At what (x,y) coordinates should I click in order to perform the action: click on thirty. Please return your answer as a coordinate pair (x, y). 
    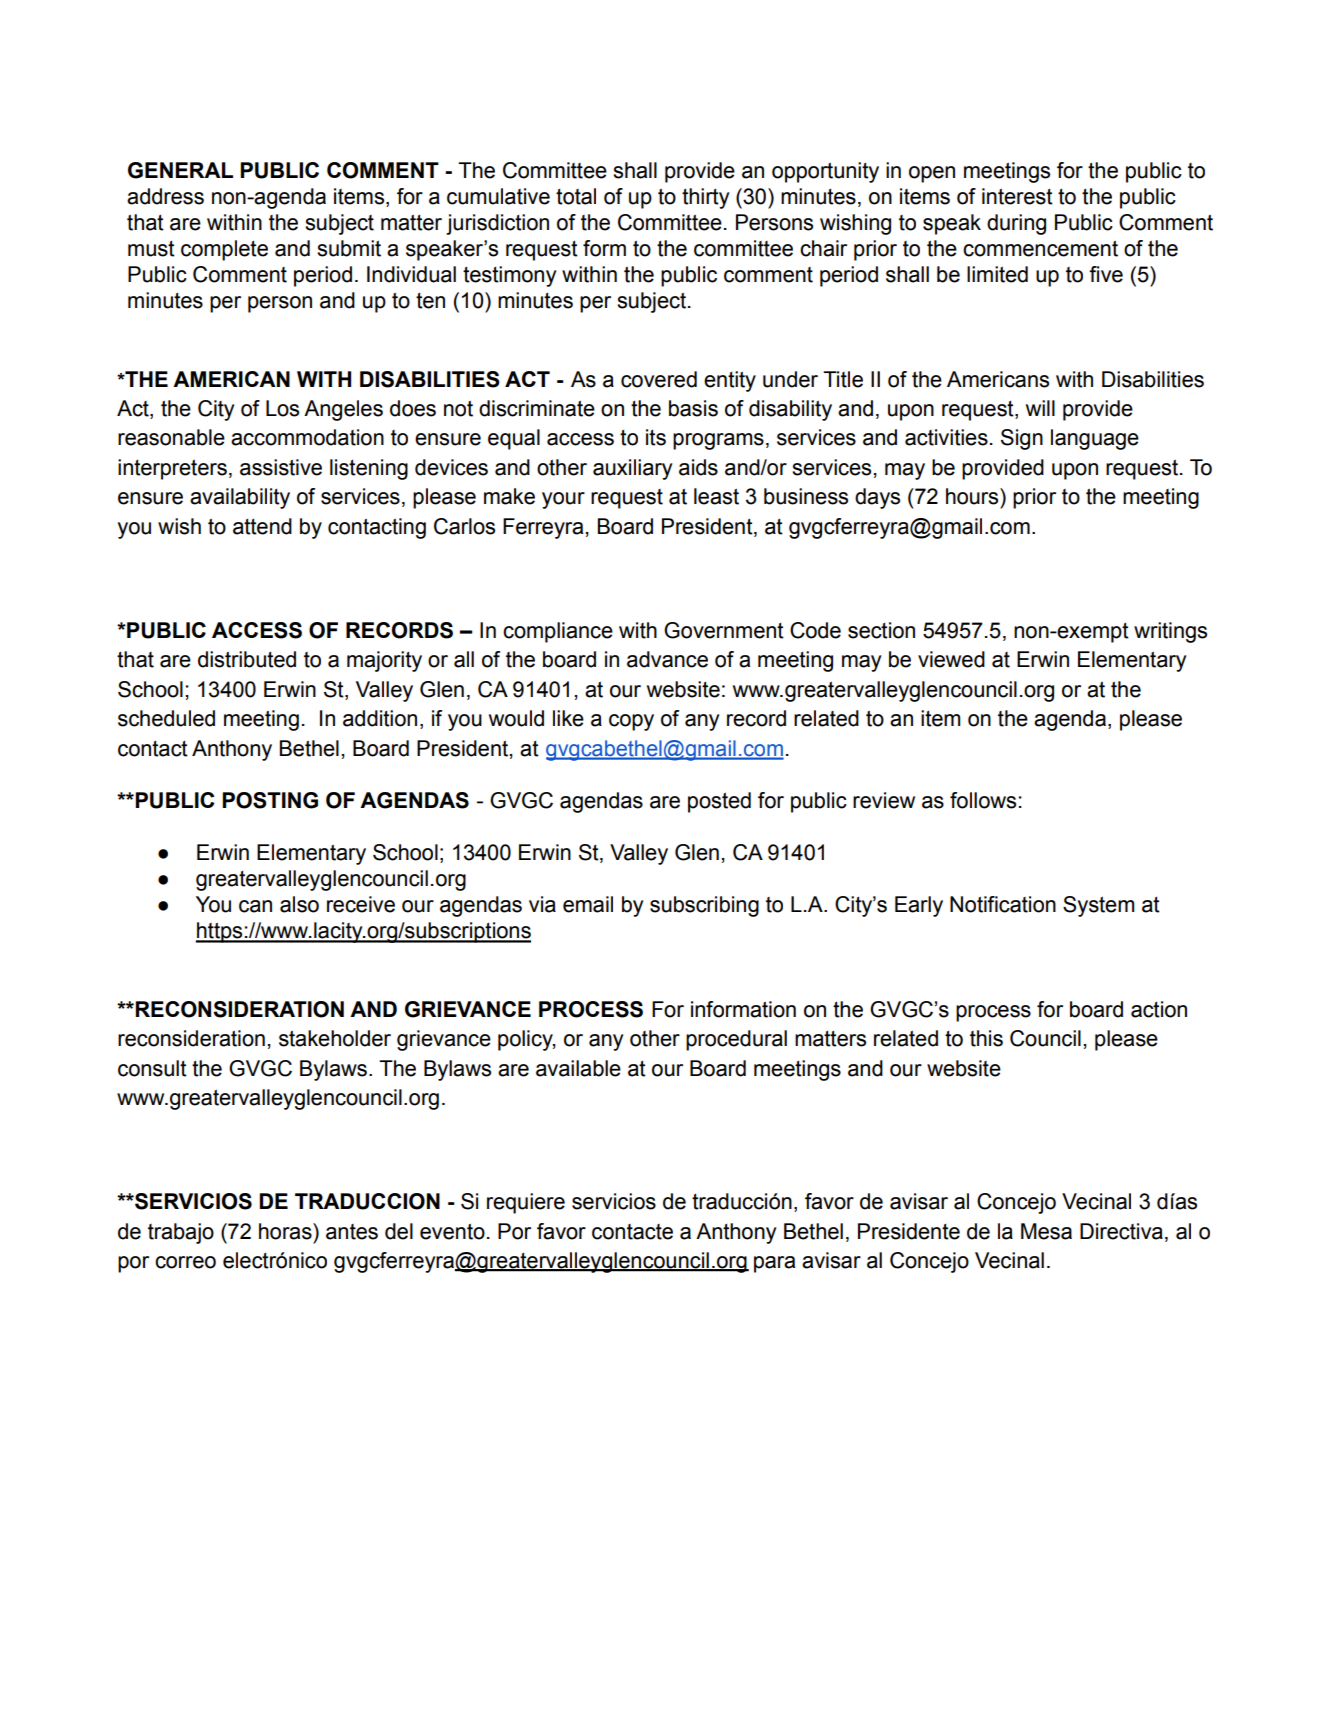
    Looking at the image, I should click on (705, 198).
